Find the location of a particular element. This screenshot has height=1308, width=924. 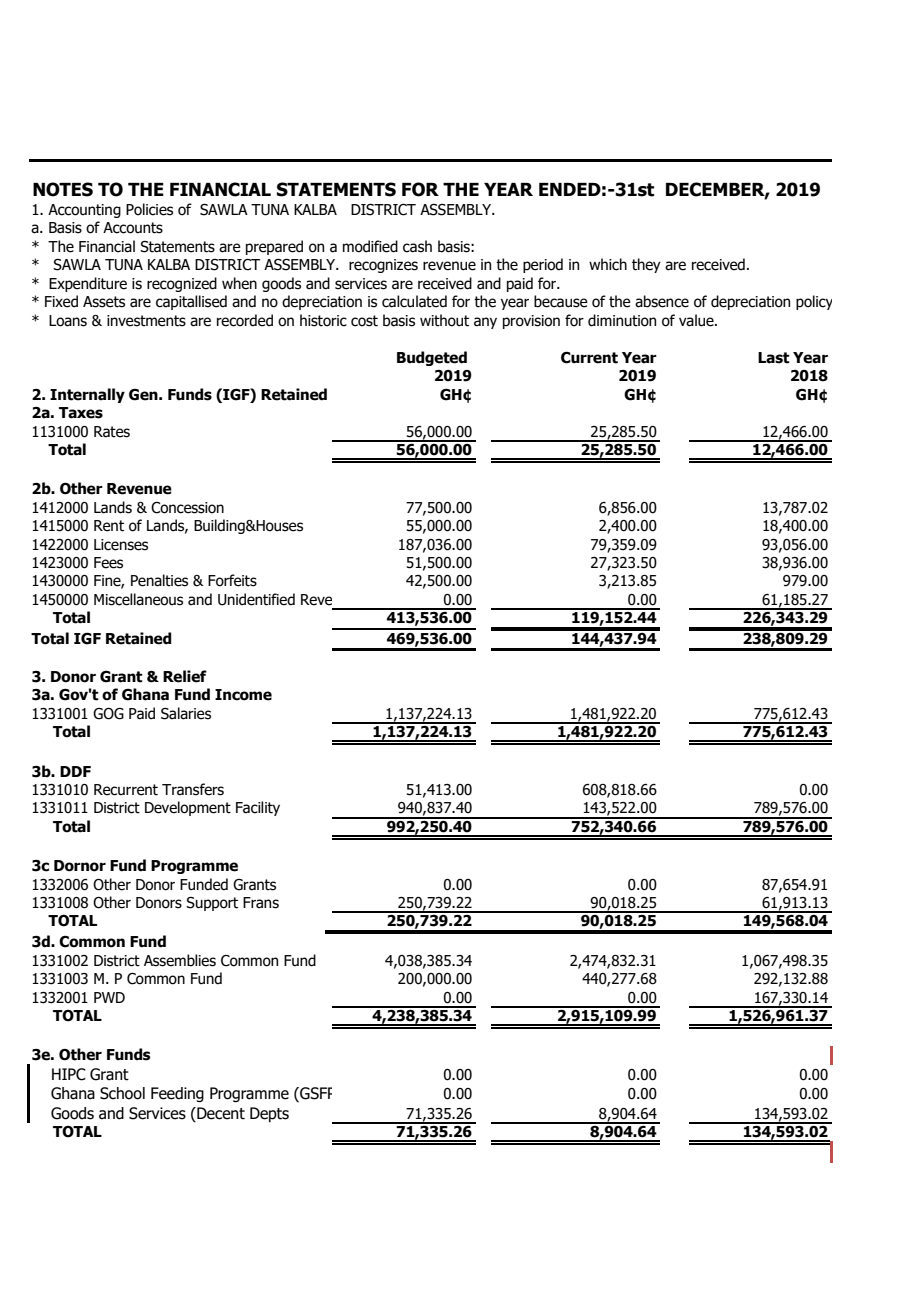

cash is located at coordinates (417, 246).
